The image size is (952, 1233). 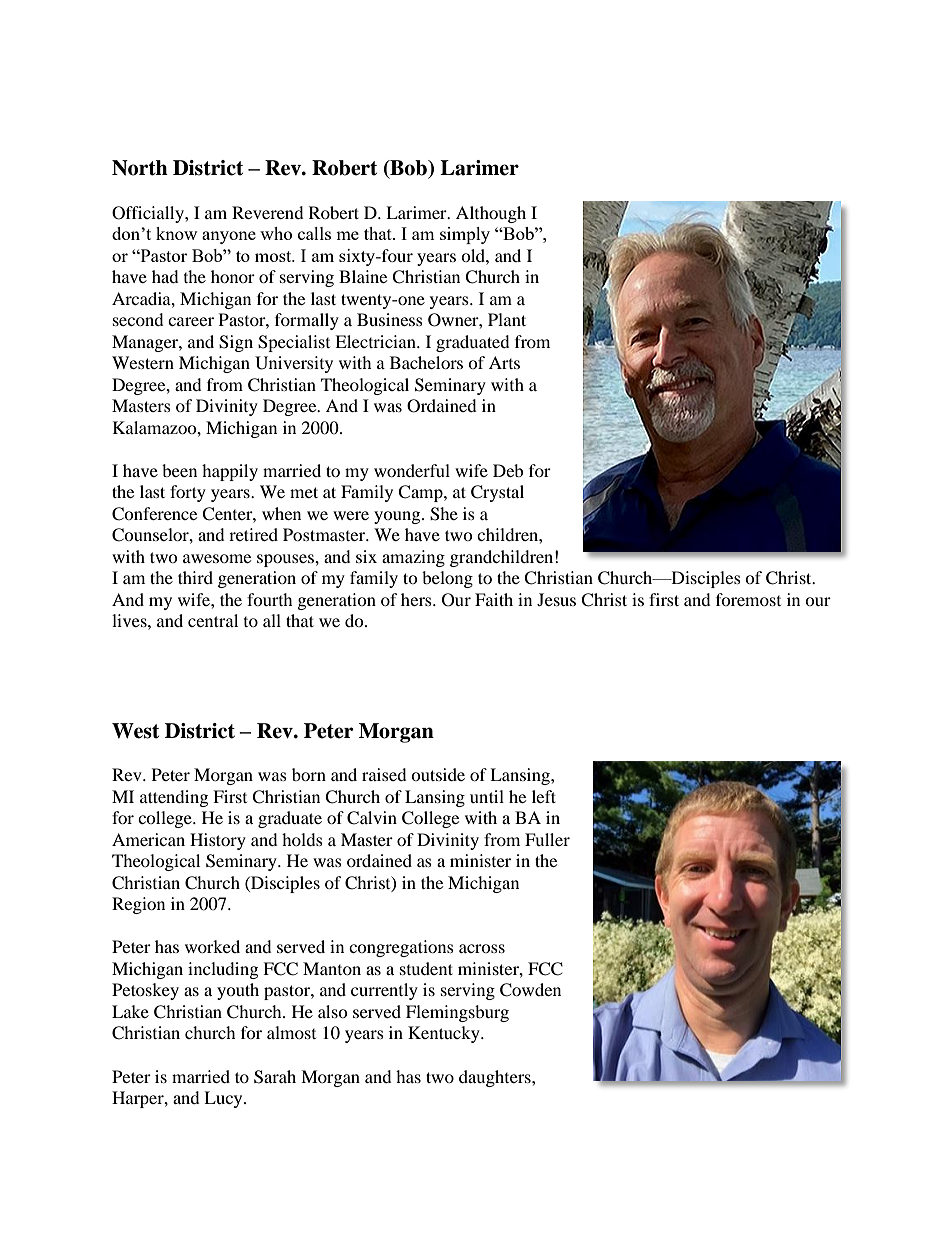 What do you see at coordinates (491, 214) in the page?
I see `Although` at bounding box center [491, 214].
